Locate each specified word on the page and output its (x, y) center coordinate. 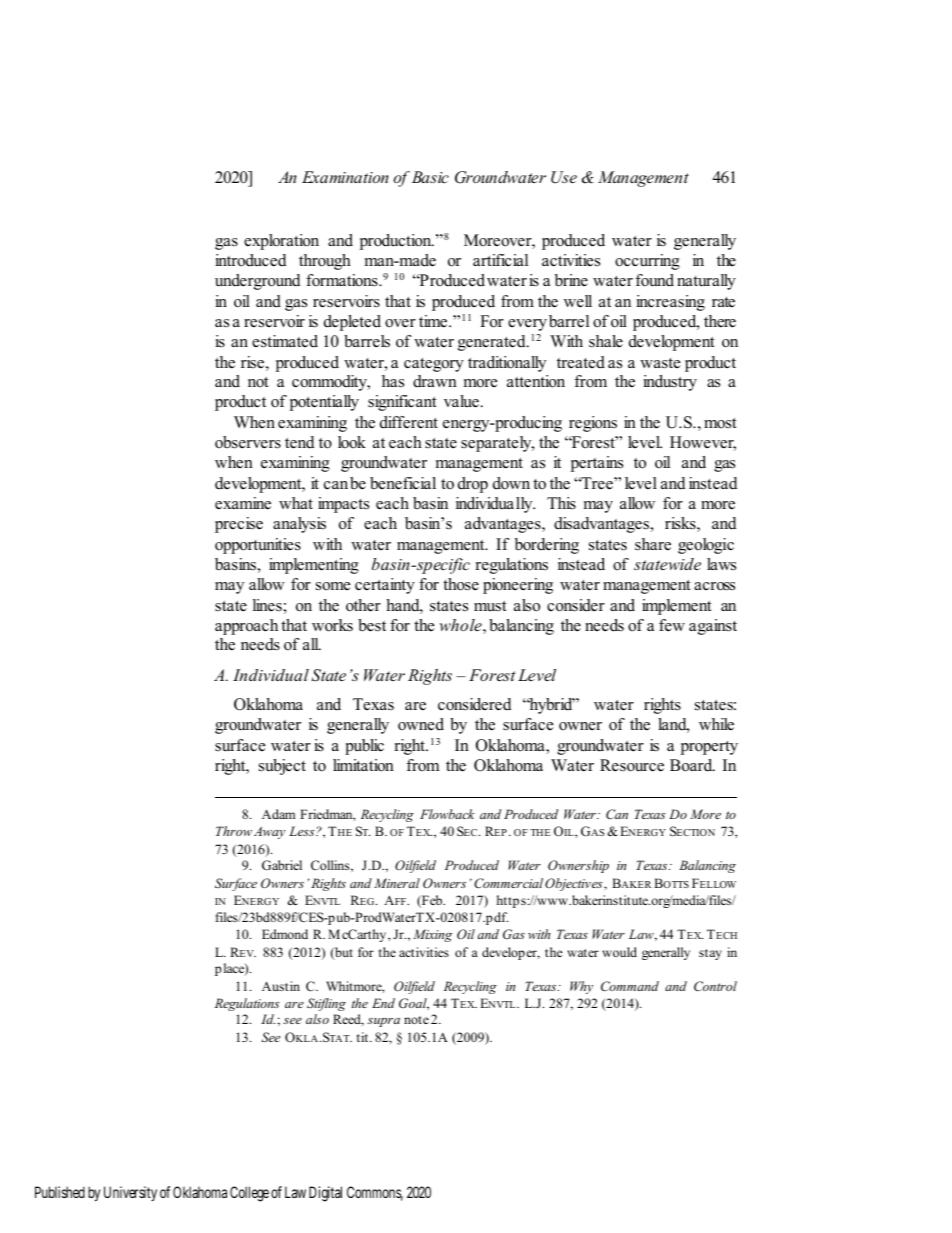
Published (60, 1192)
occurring (647, 262)
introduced (250, 260)
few (672, 625)
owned (421, 724)
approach (246, 627)
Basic (430, 177)
